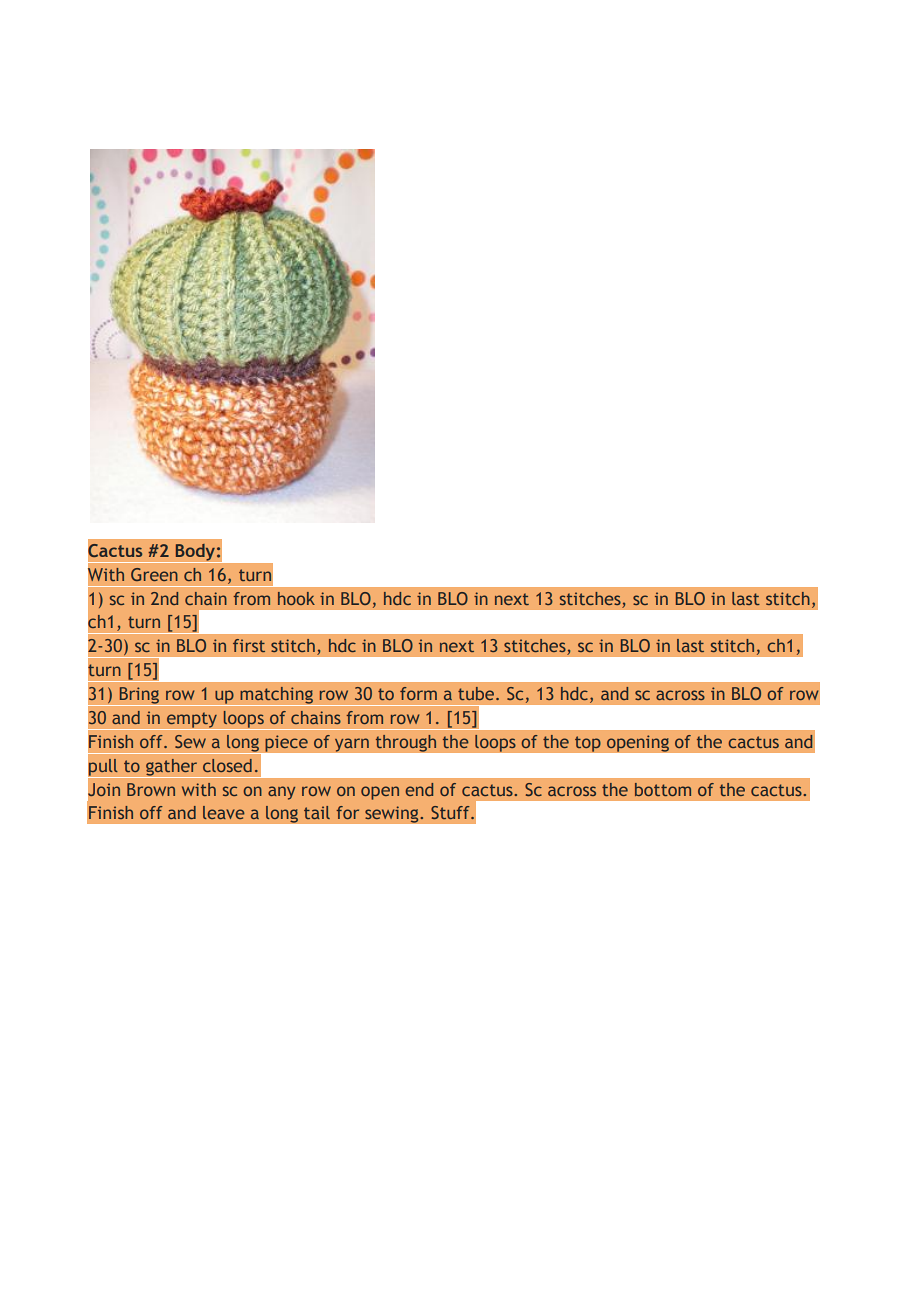 This screenshot has height=1308, width=924. What do you see at coordinates (296, 598) in the screenshot?
I see `hook` at bounding box center [296, 598].
